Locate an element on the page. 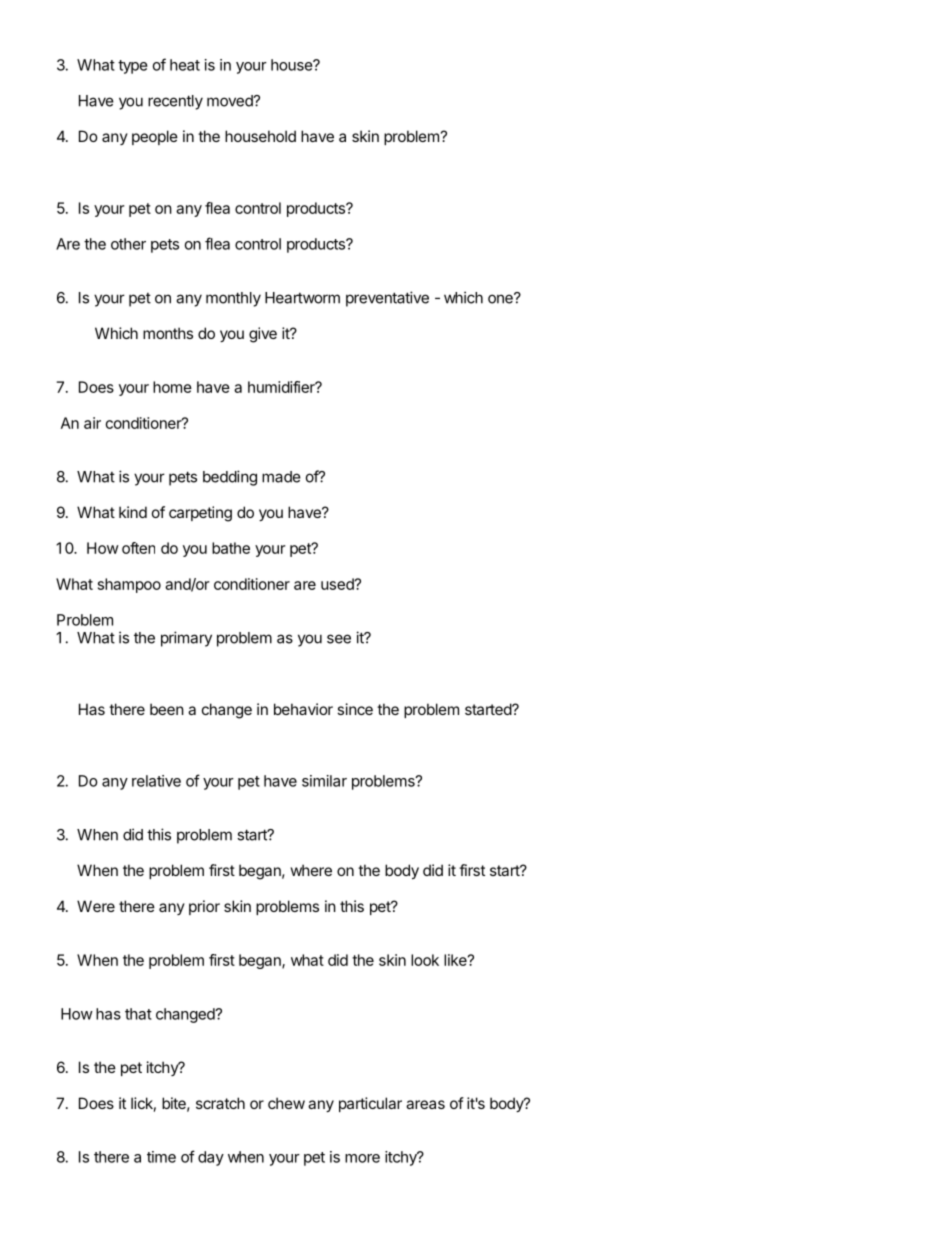  bathe is located at coordinates (231, 548).
